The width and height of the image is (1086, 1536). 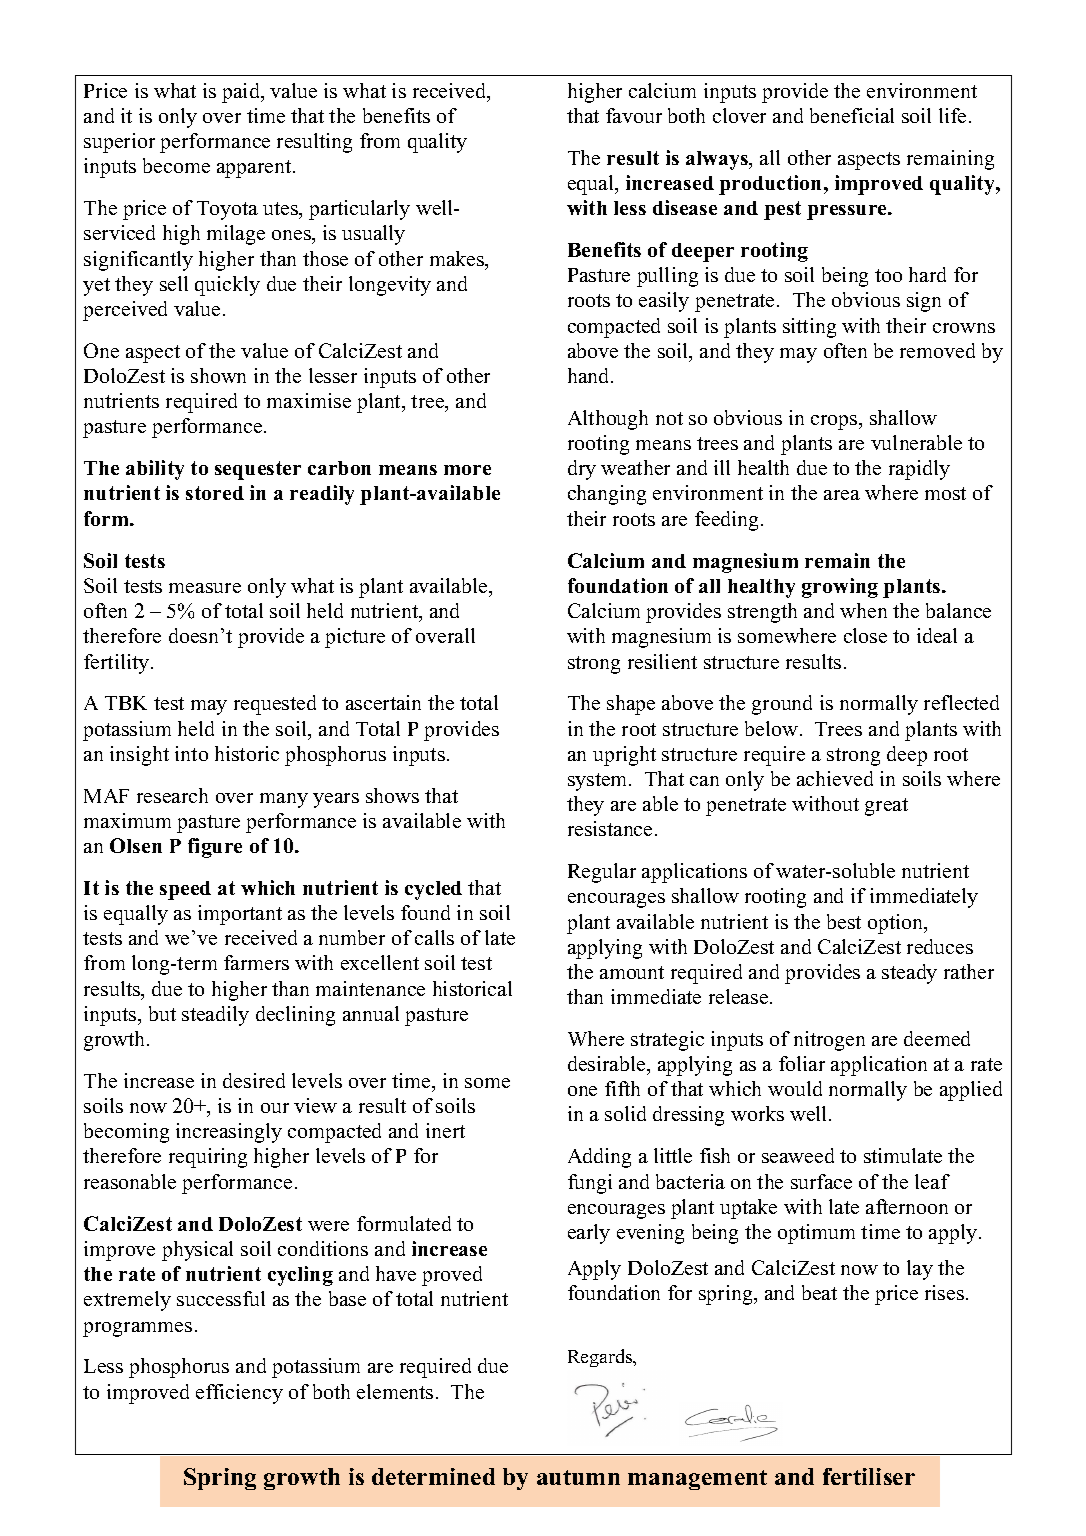 What do you see at coordinates (632, 972) in the image?
I see `amount` at bounding box center [632, 972].
